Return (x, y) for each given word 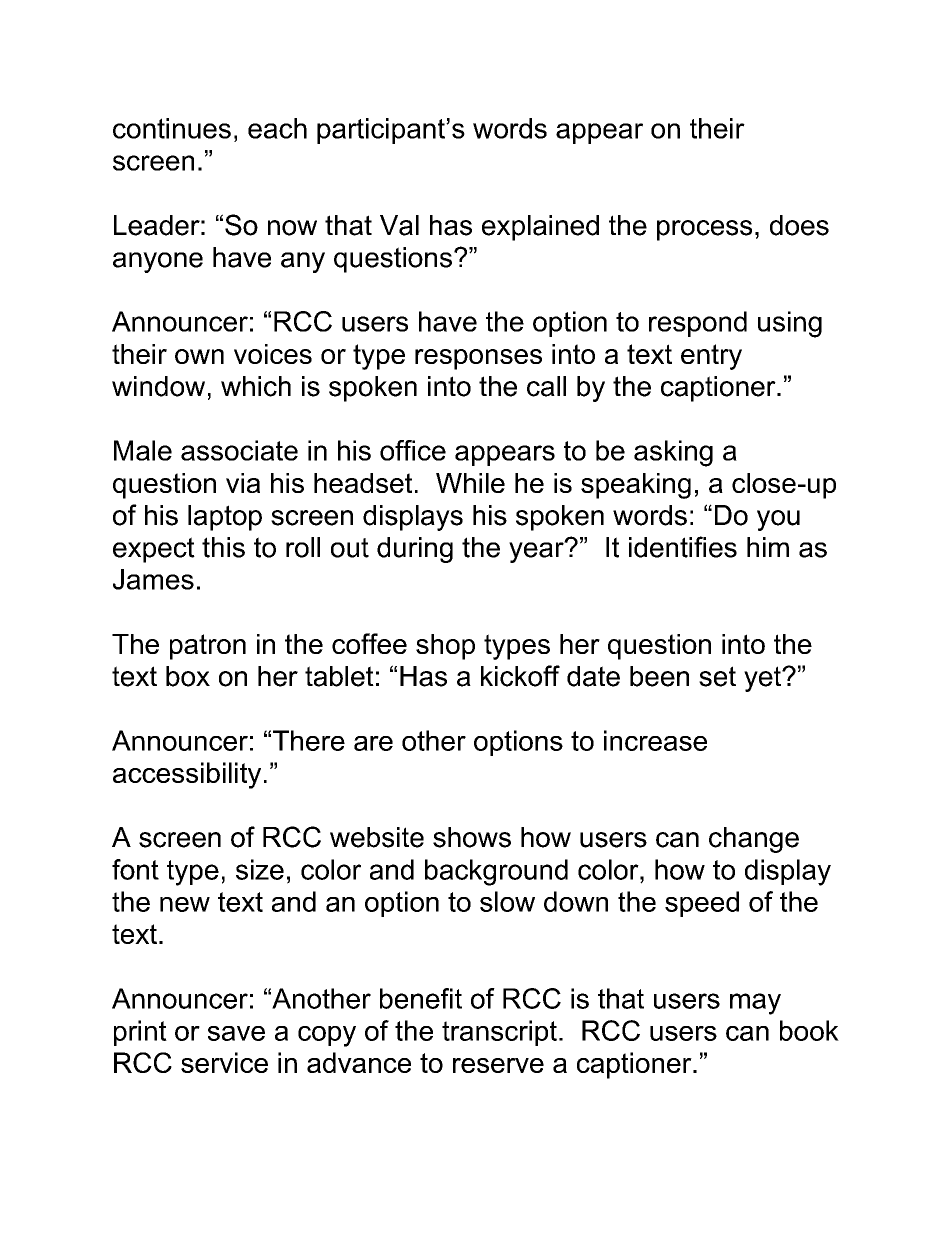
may (755, 1004)
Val (399, 225)
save (236, 1033)
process (704, 230)
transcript (499, 1033)
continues (172, 128)
